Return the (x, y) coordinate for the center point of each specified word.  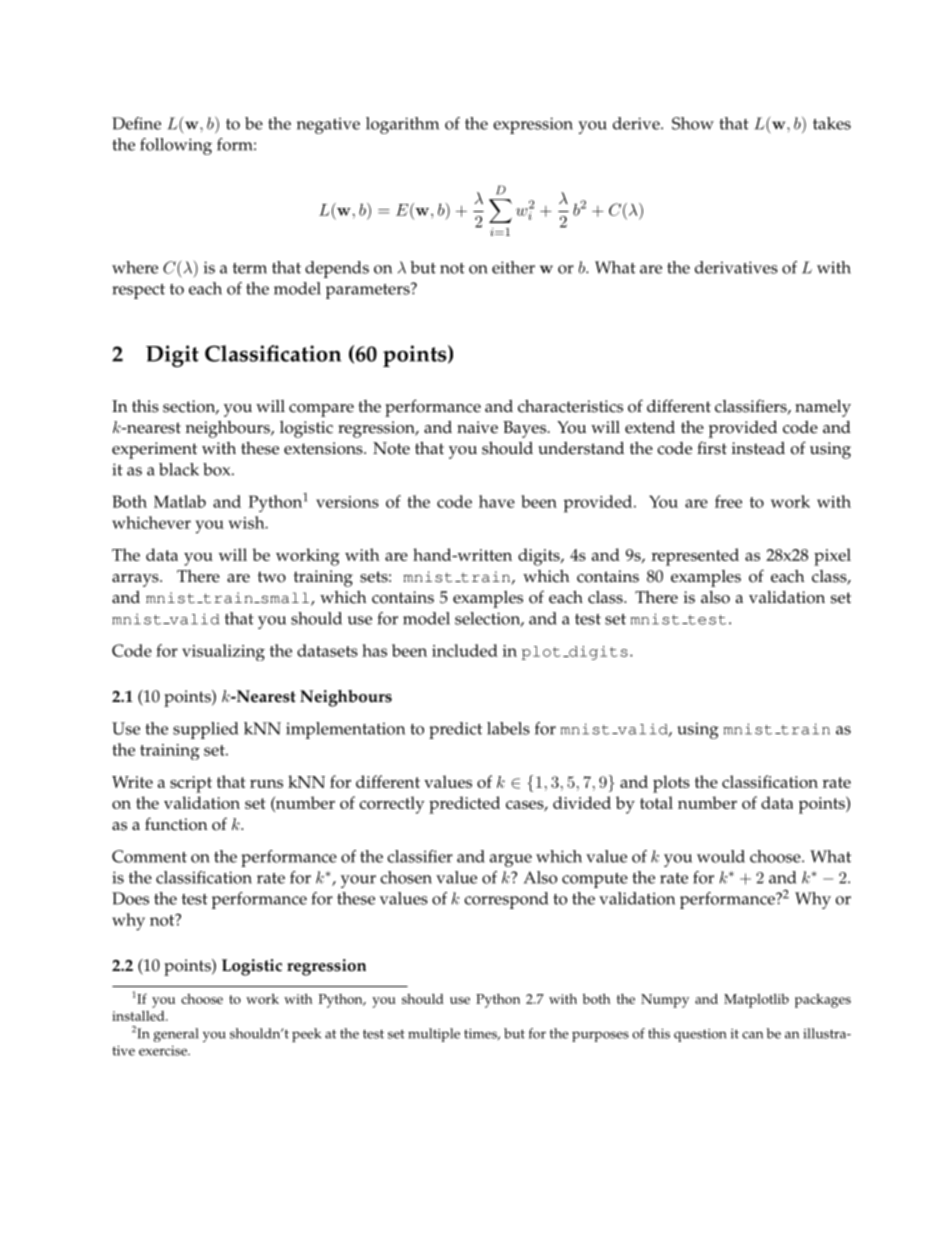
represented (695, 557)
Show (693, 123)
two (272, 577)
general (176, 1035)
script (191, 784)
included (465, 650)
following (176, 146)
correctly (392, 805)
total (656, 802)
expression (533, 125)
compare (321, 410)
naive (477, 427)
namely (823, 408)
